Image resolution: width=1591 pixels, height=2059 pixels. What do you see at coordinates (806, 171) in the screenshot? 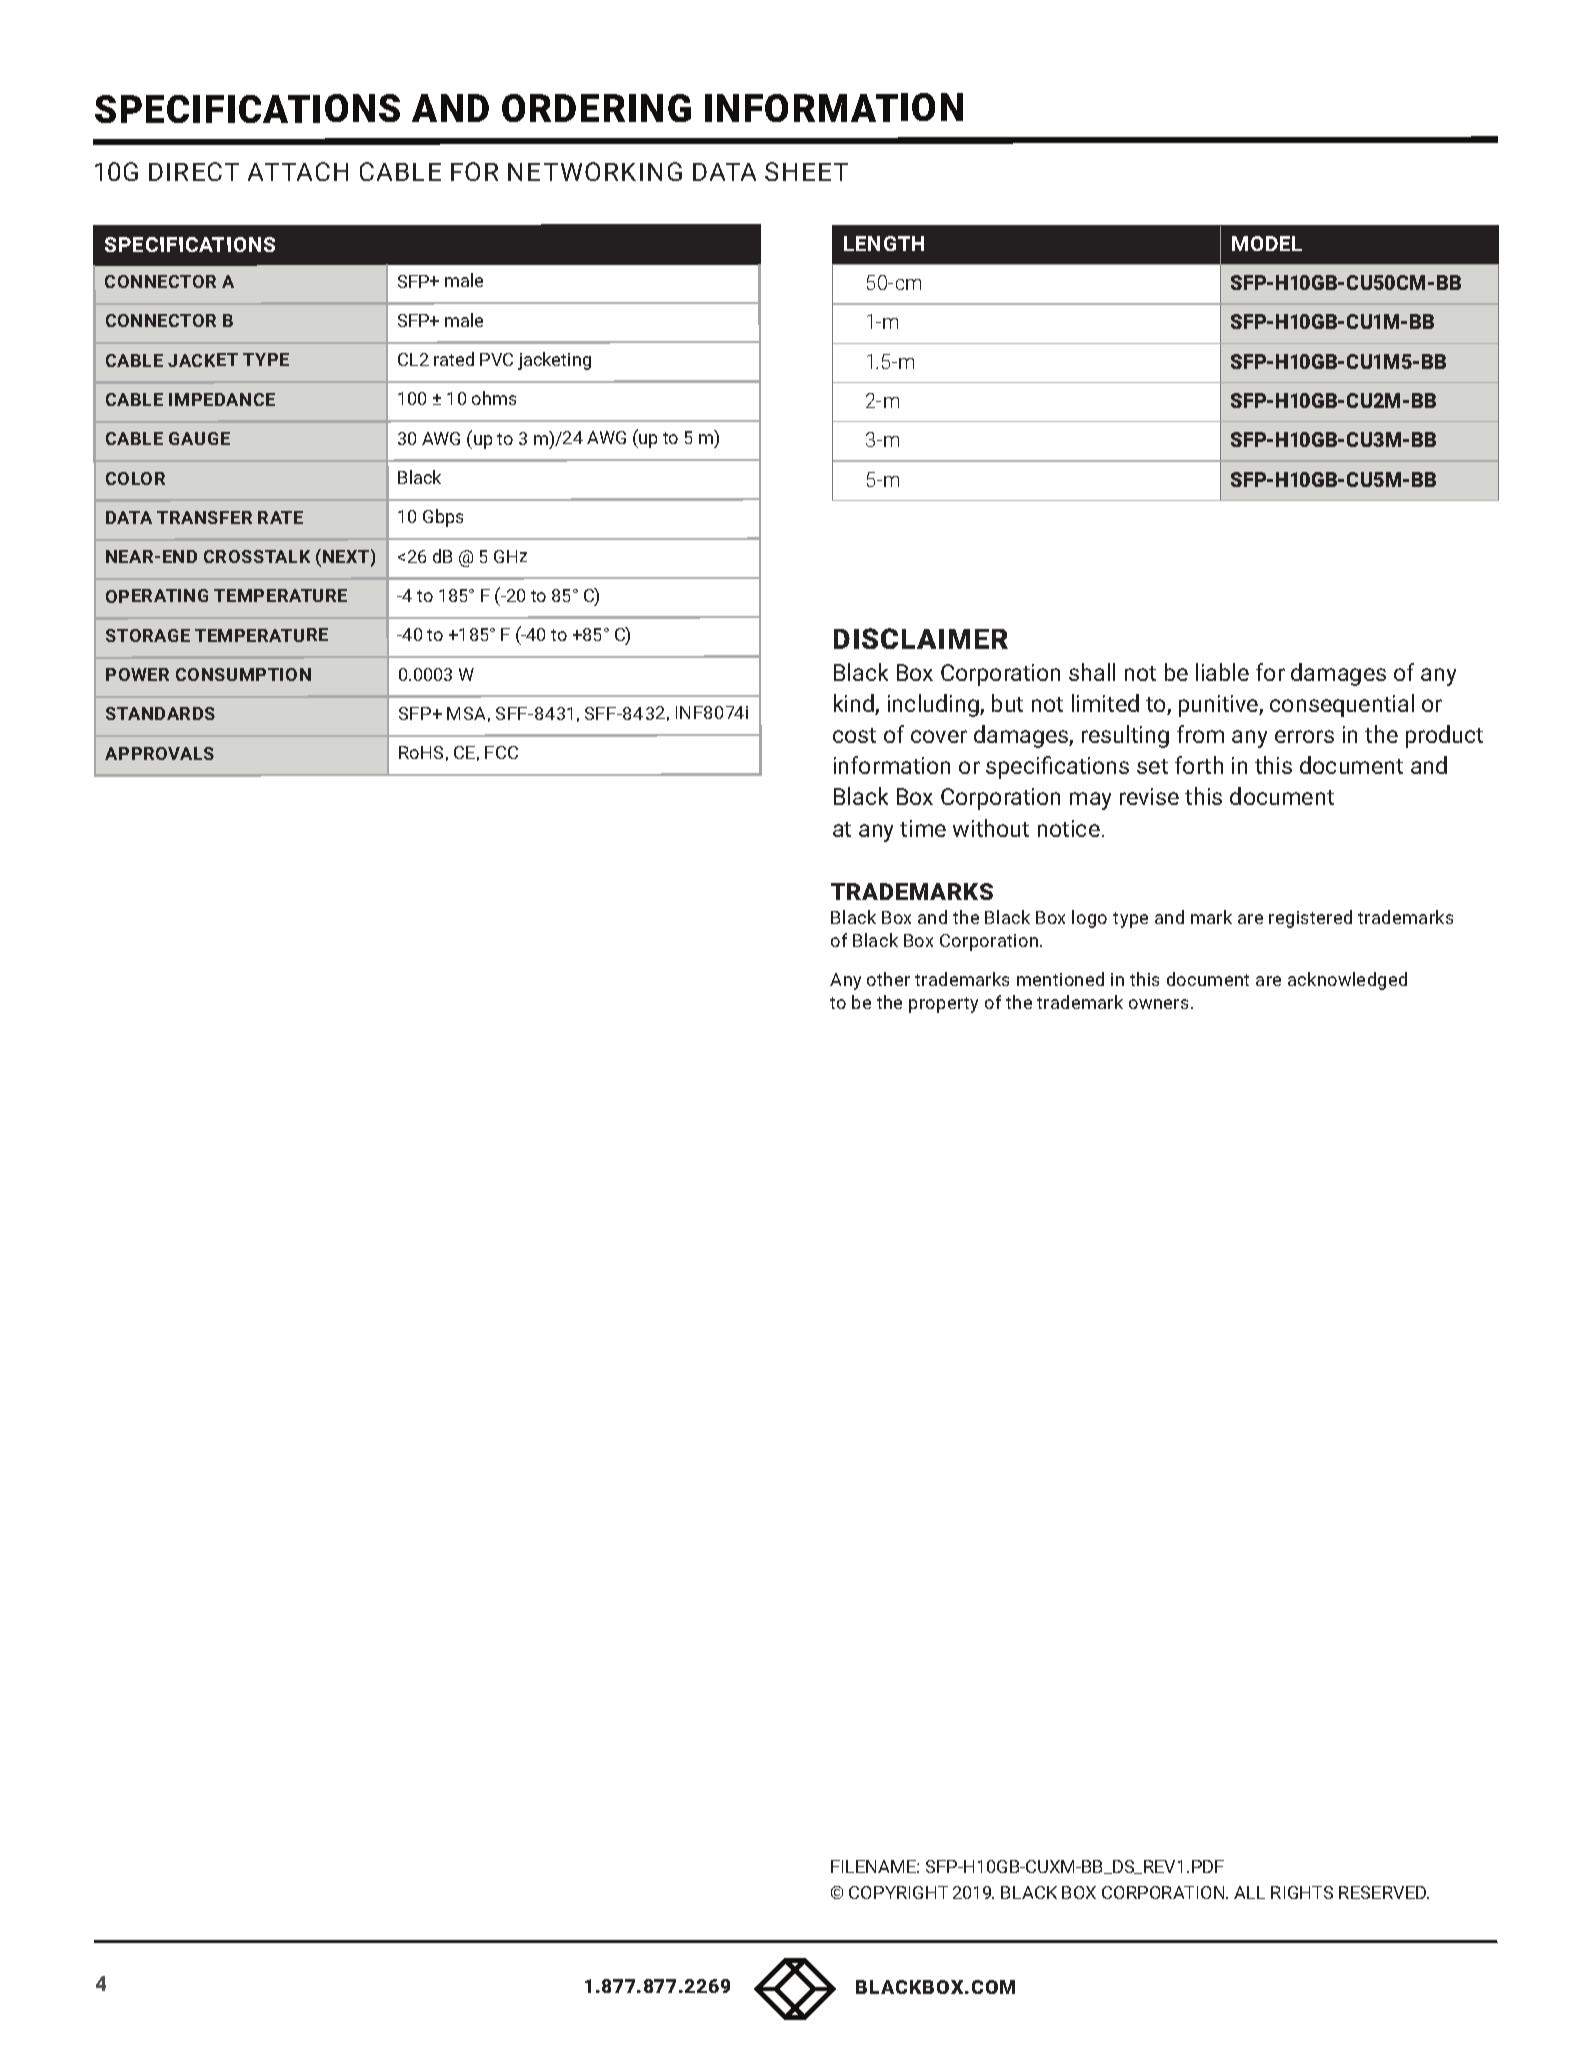
I see `SHEET` at bounding box center [806, 171].
